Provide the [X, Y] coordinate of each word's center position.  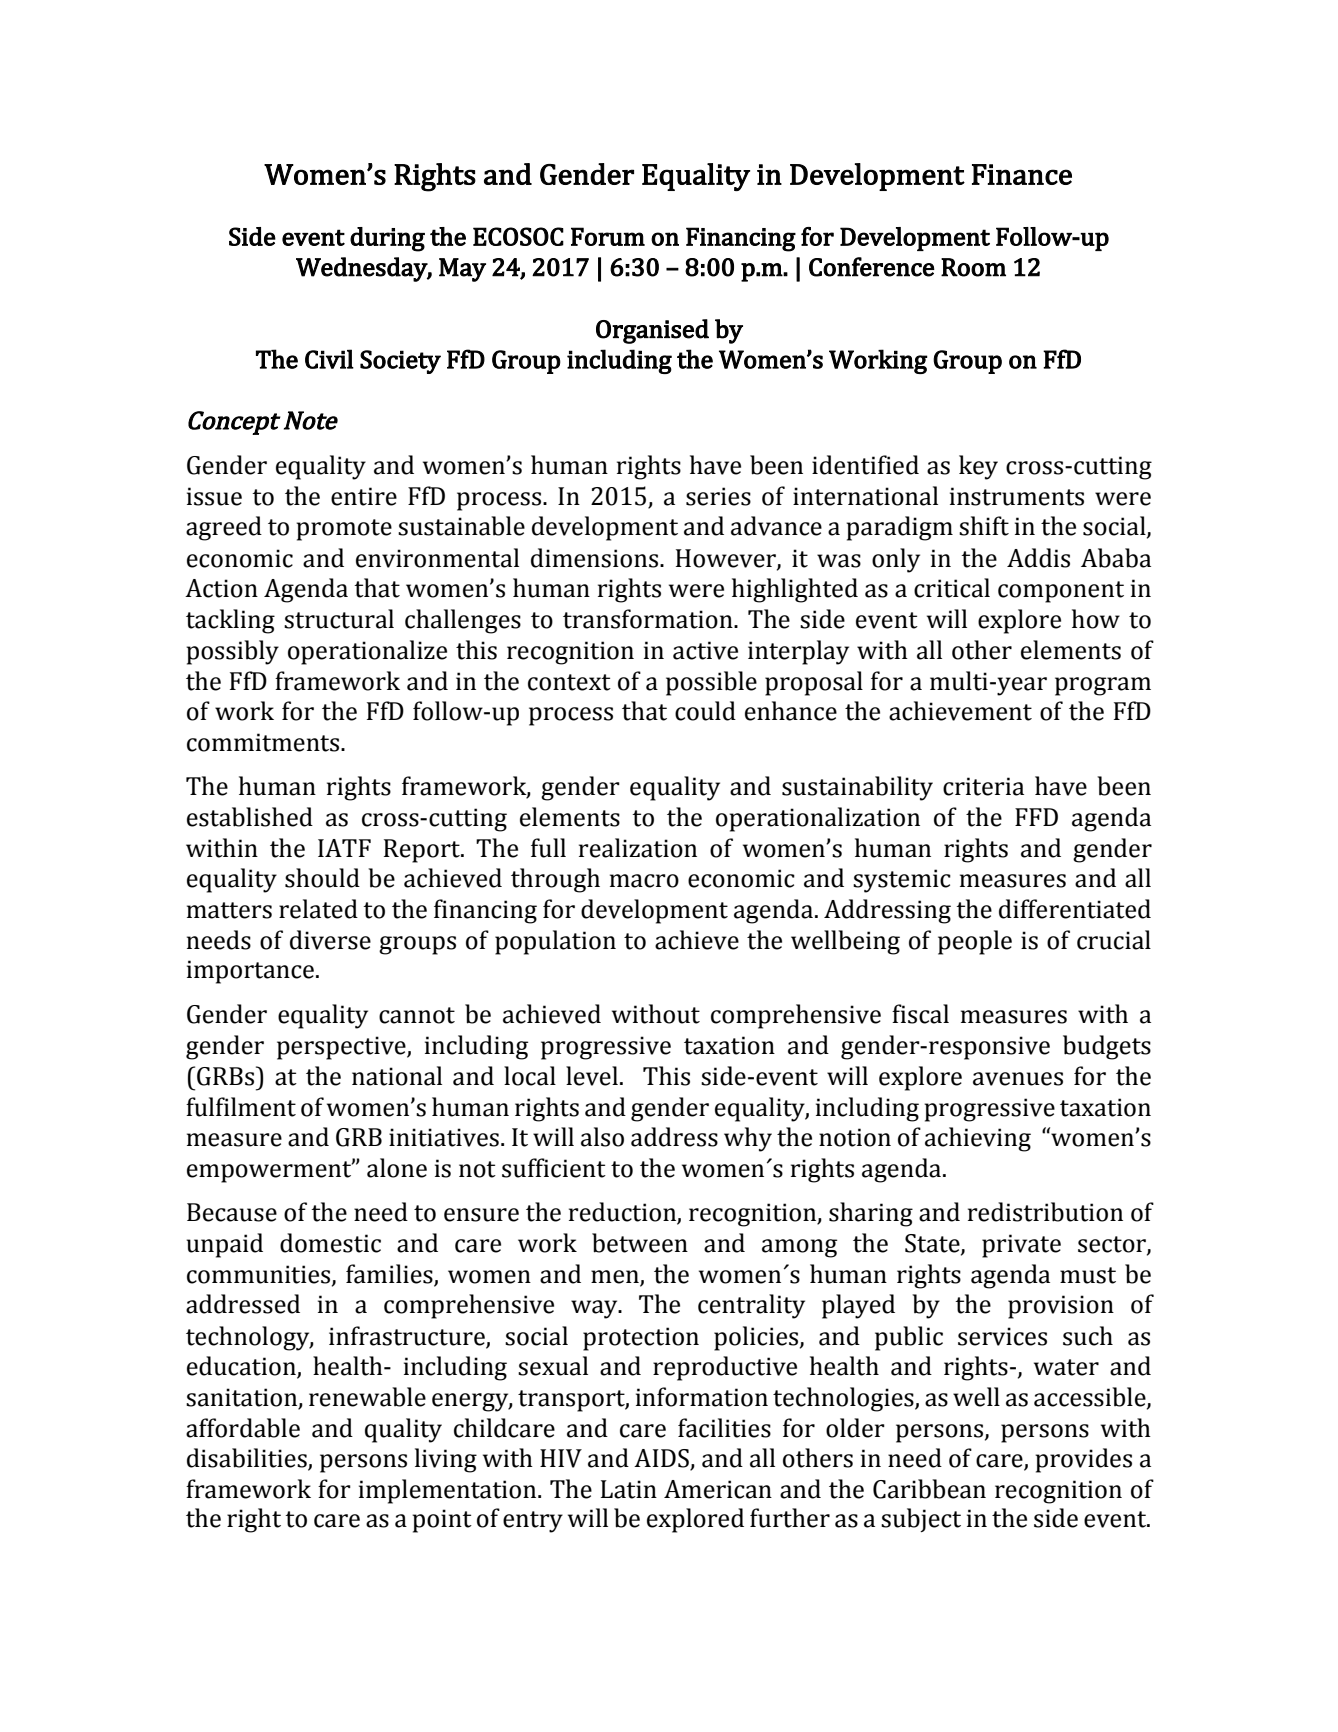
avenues [1018, 1079]
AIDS [662, 1459]
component [1061, 592]
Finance [1022, 174]
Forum [608, 236]
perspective [342, 1048]
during [387, 239]
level [592, 1076]
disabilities [248, 1459]
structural [339, 619]
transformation [649, 619]
